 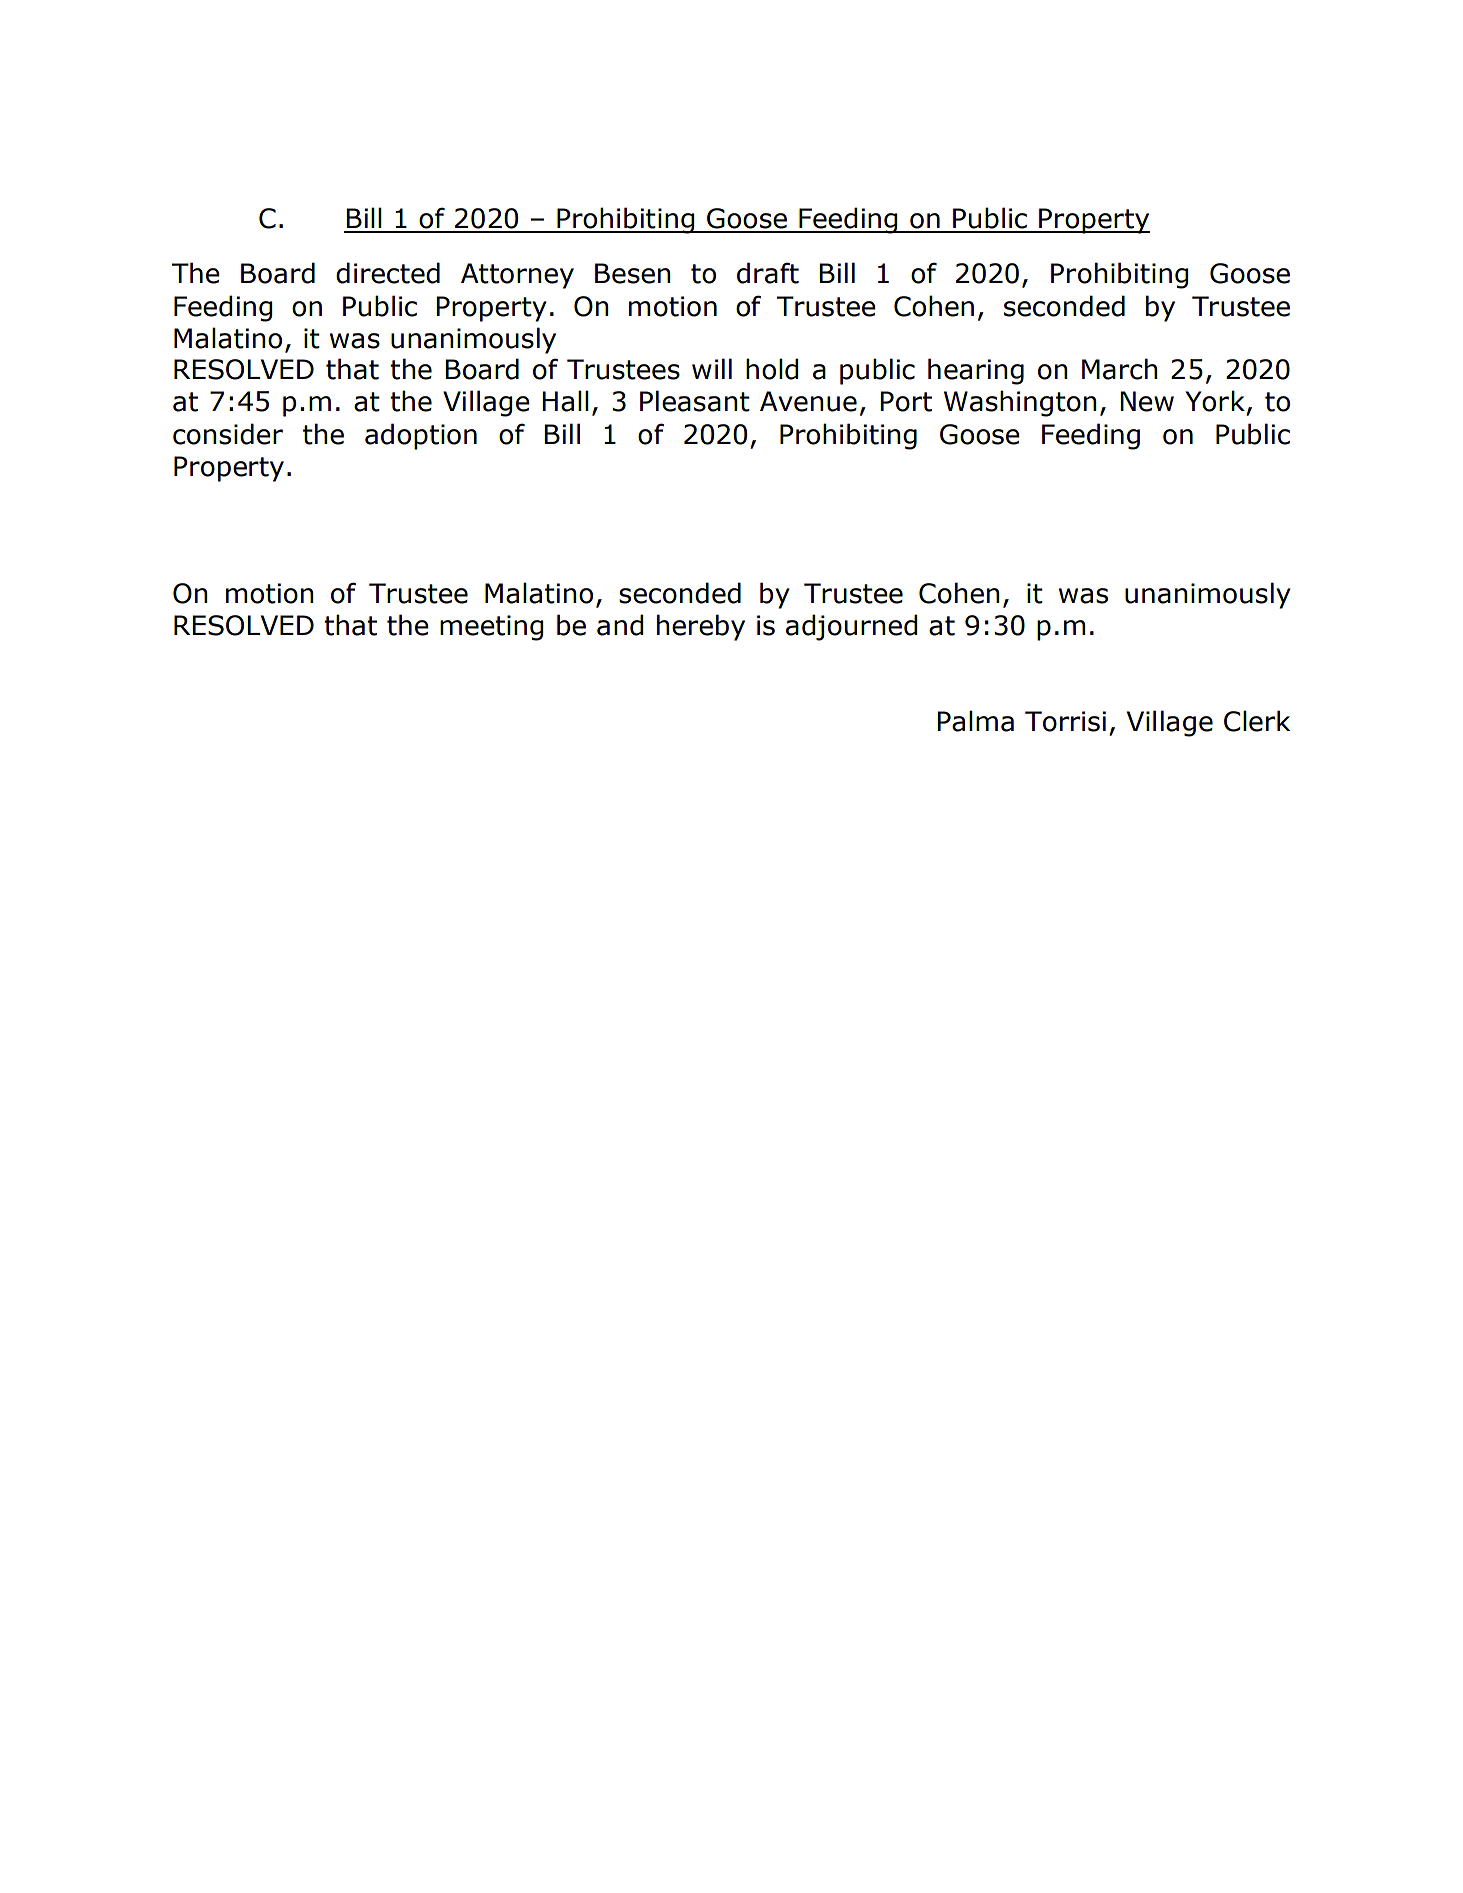 What do you see at coordinates (772, 369) in the document?
I see `hold` at bounding box center [772, 369].
